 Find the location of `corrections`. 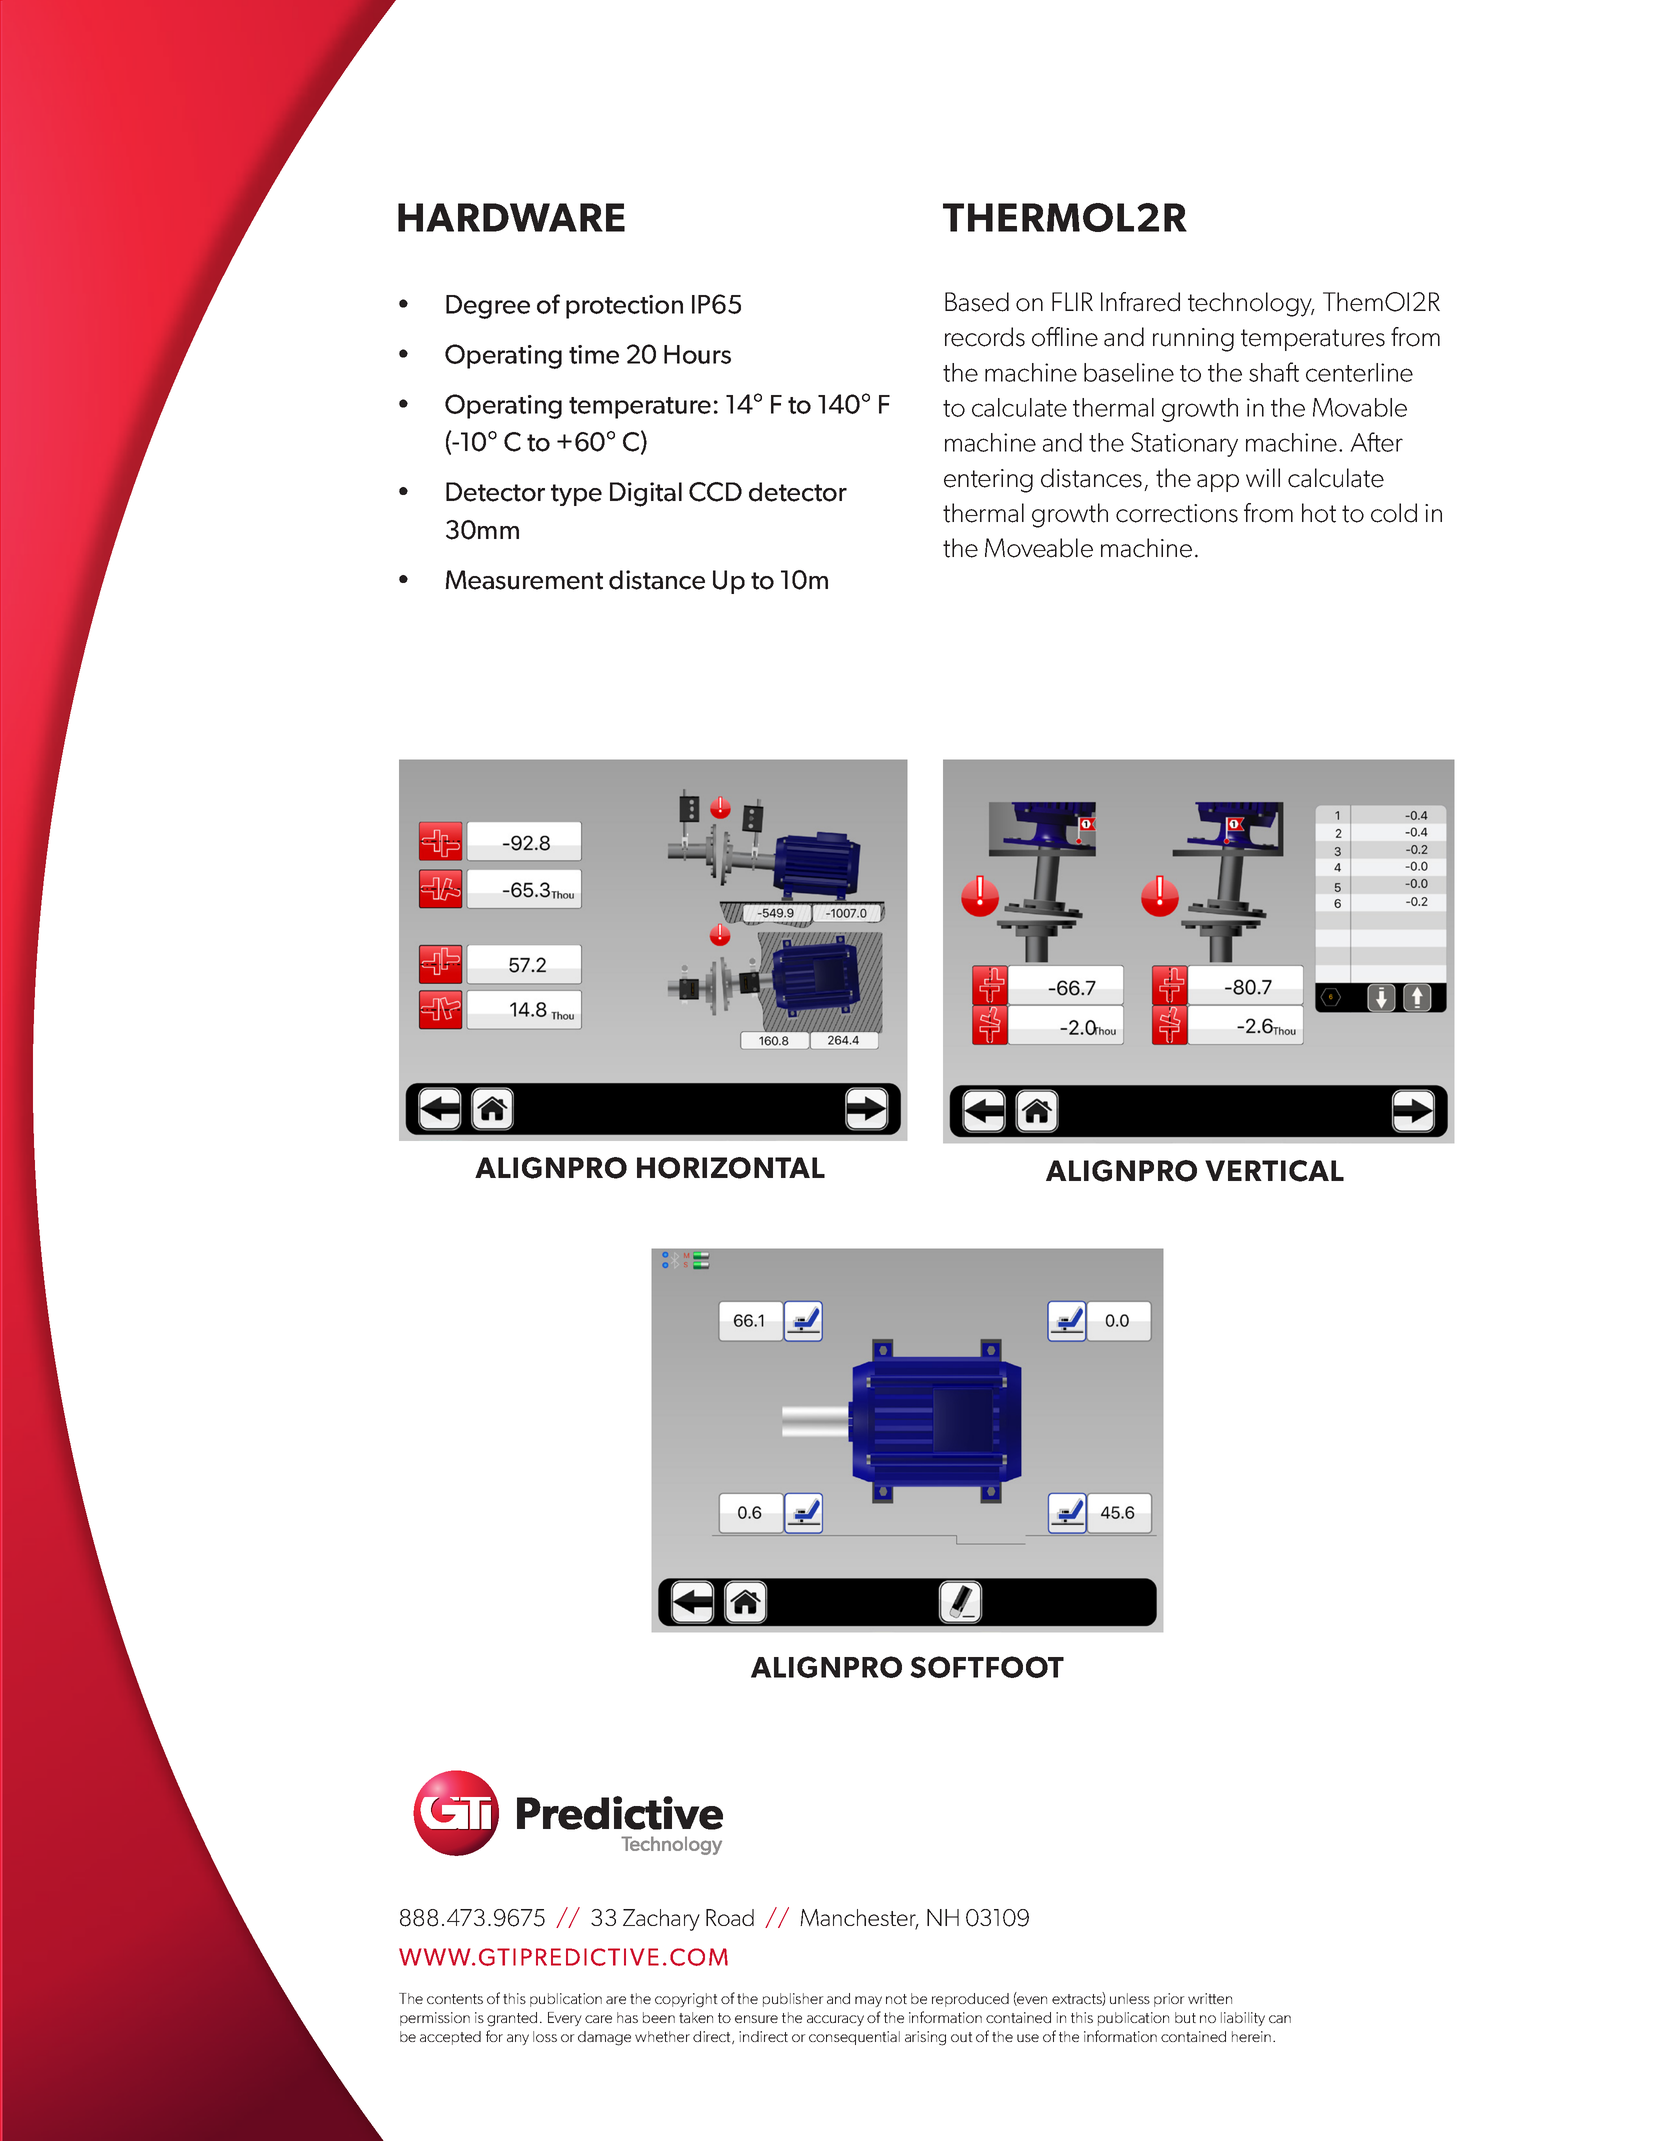

corrections is located at coordinates (1177, 513).
